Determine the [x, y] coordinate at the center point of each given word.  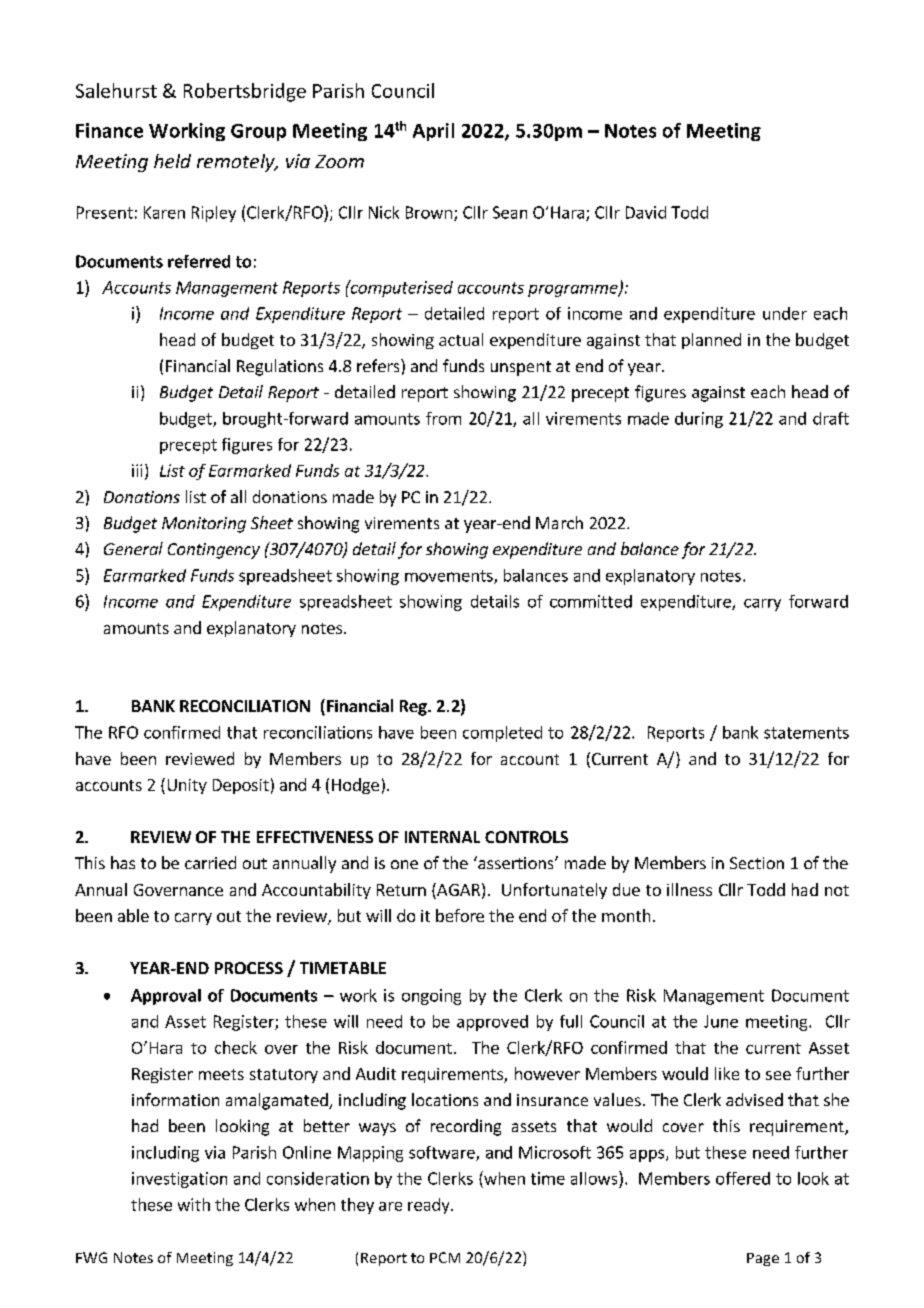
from [443, 418]
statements [806, 733]
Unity [187, 786]
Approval [166, 997]
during [699, 420]
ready [430, 1206]
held [172, 161]
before [460, 915]
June [721, 1021]
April [433, 132]
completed [502, 734]
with [194, 1204]
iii [137, 470]
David [646, 212]
